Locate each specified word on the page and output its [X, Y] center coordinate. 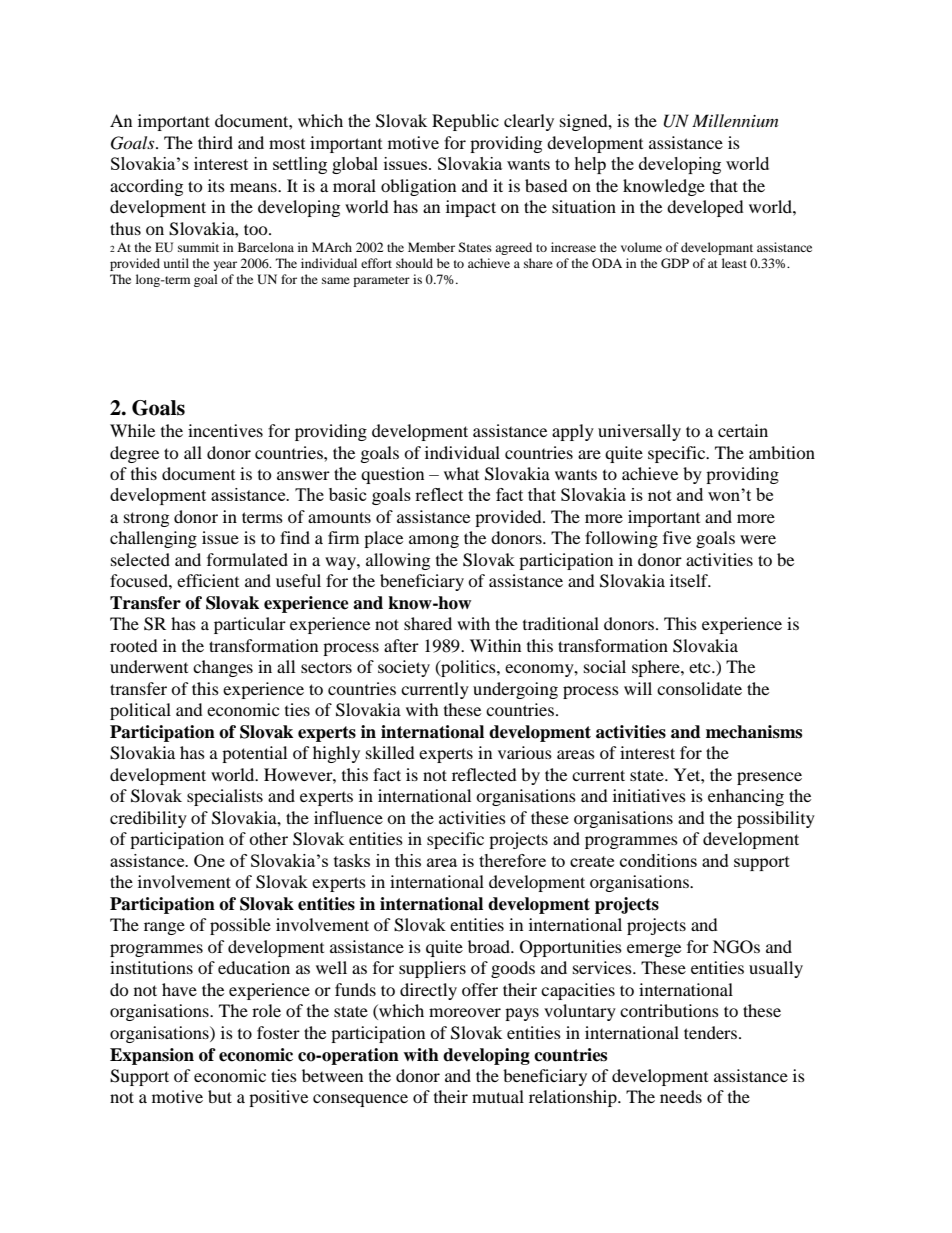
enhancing [746, 797]
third [215, 142]
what [461, 473]
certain [743, 430]
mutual [498, 1096]
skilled [390, 752]
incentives [225, 430]
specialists [225, 797]
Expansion [152, 1056]
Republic [465, 122]
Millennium [735, 120]
